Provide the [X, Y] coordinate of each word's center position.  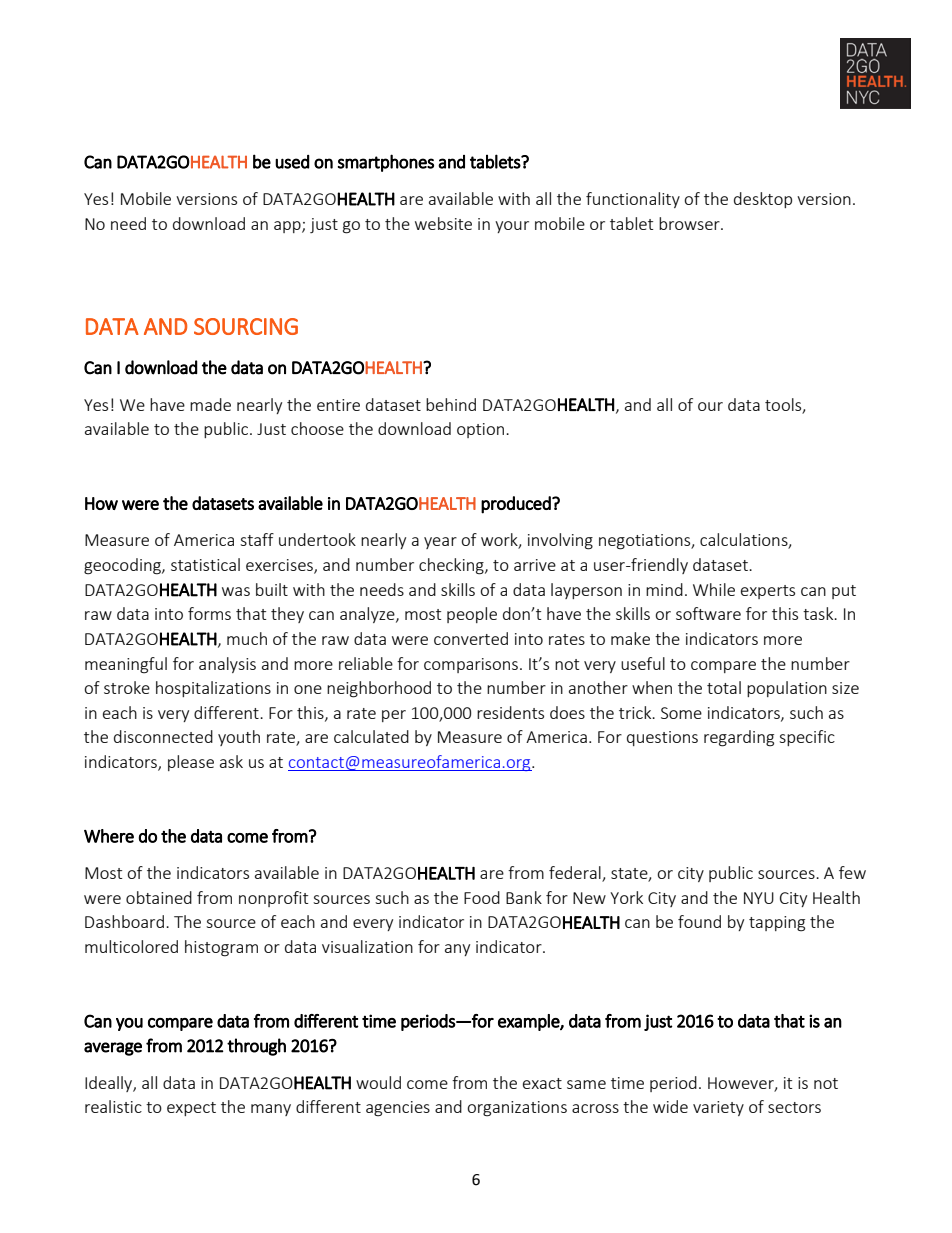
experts [768, 592]
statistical [205, 564]
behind [451, 404]
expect [191, 1109]
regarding [739, 738]
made [210, 404]
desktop [763, 200]
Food [482, 897]
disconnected [163, 736]
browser [690, 223]
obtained [159, 897]
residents [510, 712]
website [443, 223]
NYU [759, 898]
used [292, 162]
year [440, 543]
